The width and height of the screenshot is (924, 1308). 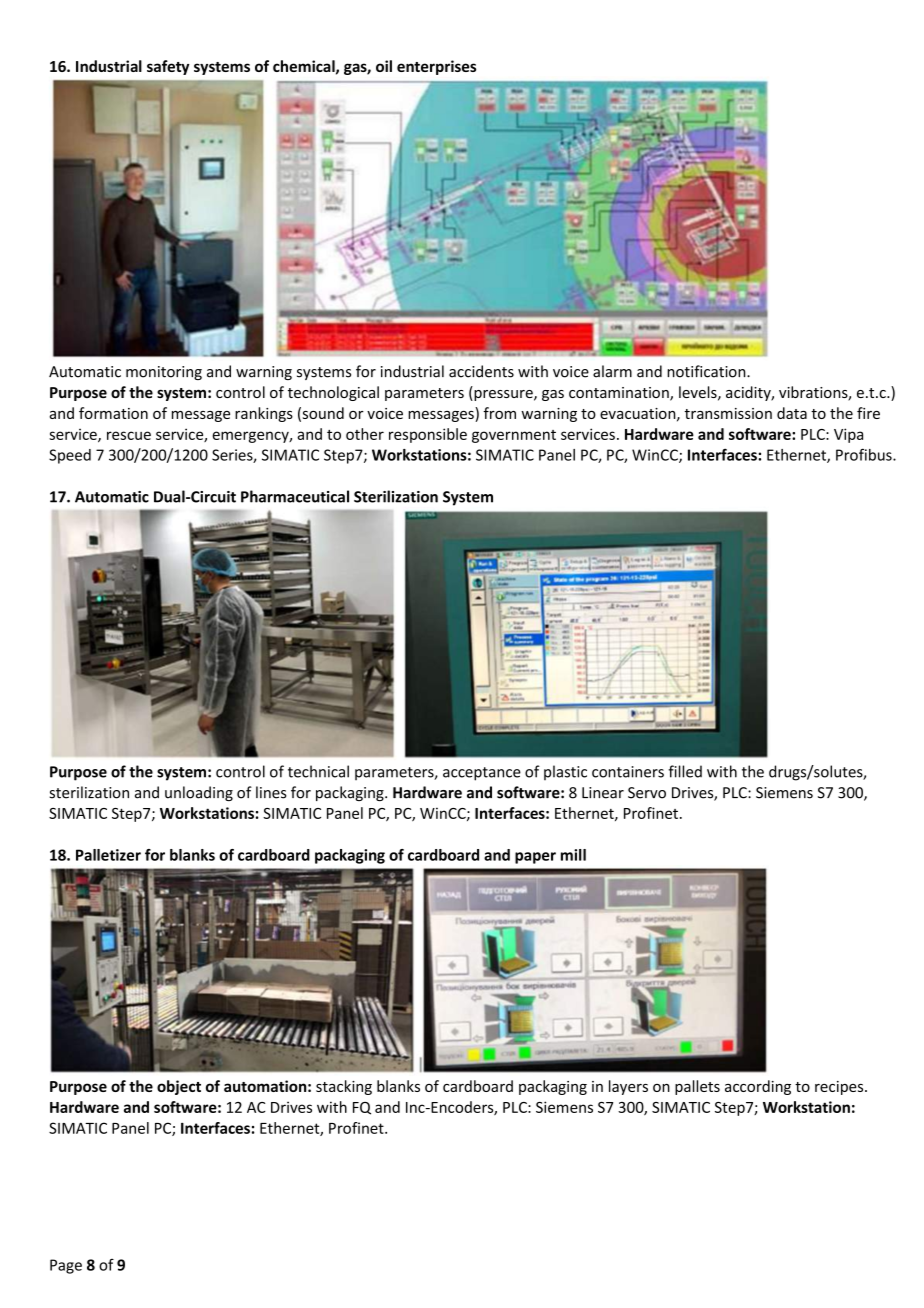 I want to click on unloading, so click(x=199, y=793).
